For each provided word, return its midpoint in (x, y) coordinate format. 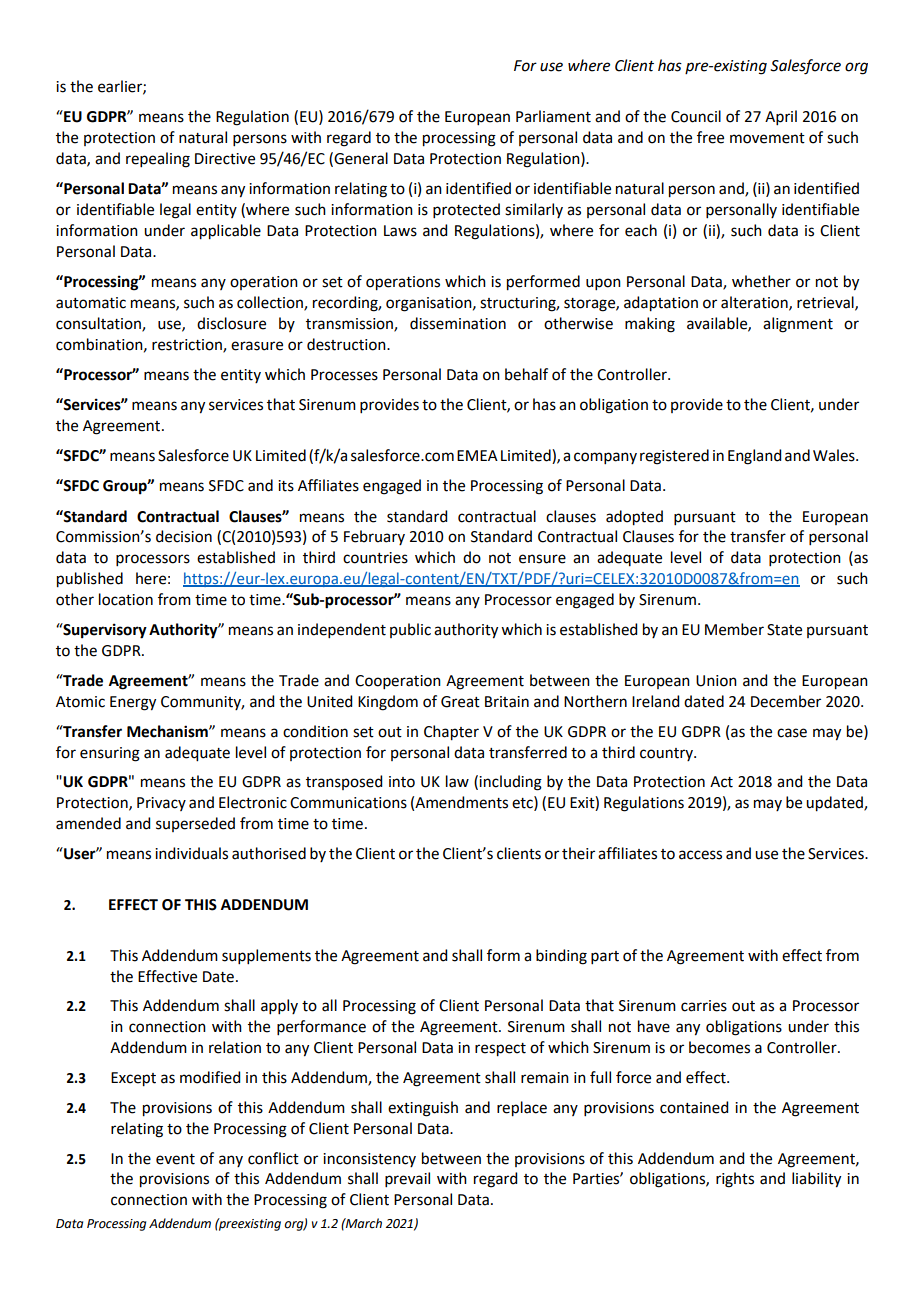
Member (734, 629)
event (175, 1159)
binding (561, 957)
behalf (526, 374)
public (410, 630)
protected (466, 210)
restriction (188, 345)
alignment (798, 325)
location (126, 599)
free (710, 137)
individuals (191, 853)
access (700, 855)
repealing (158, 160)
